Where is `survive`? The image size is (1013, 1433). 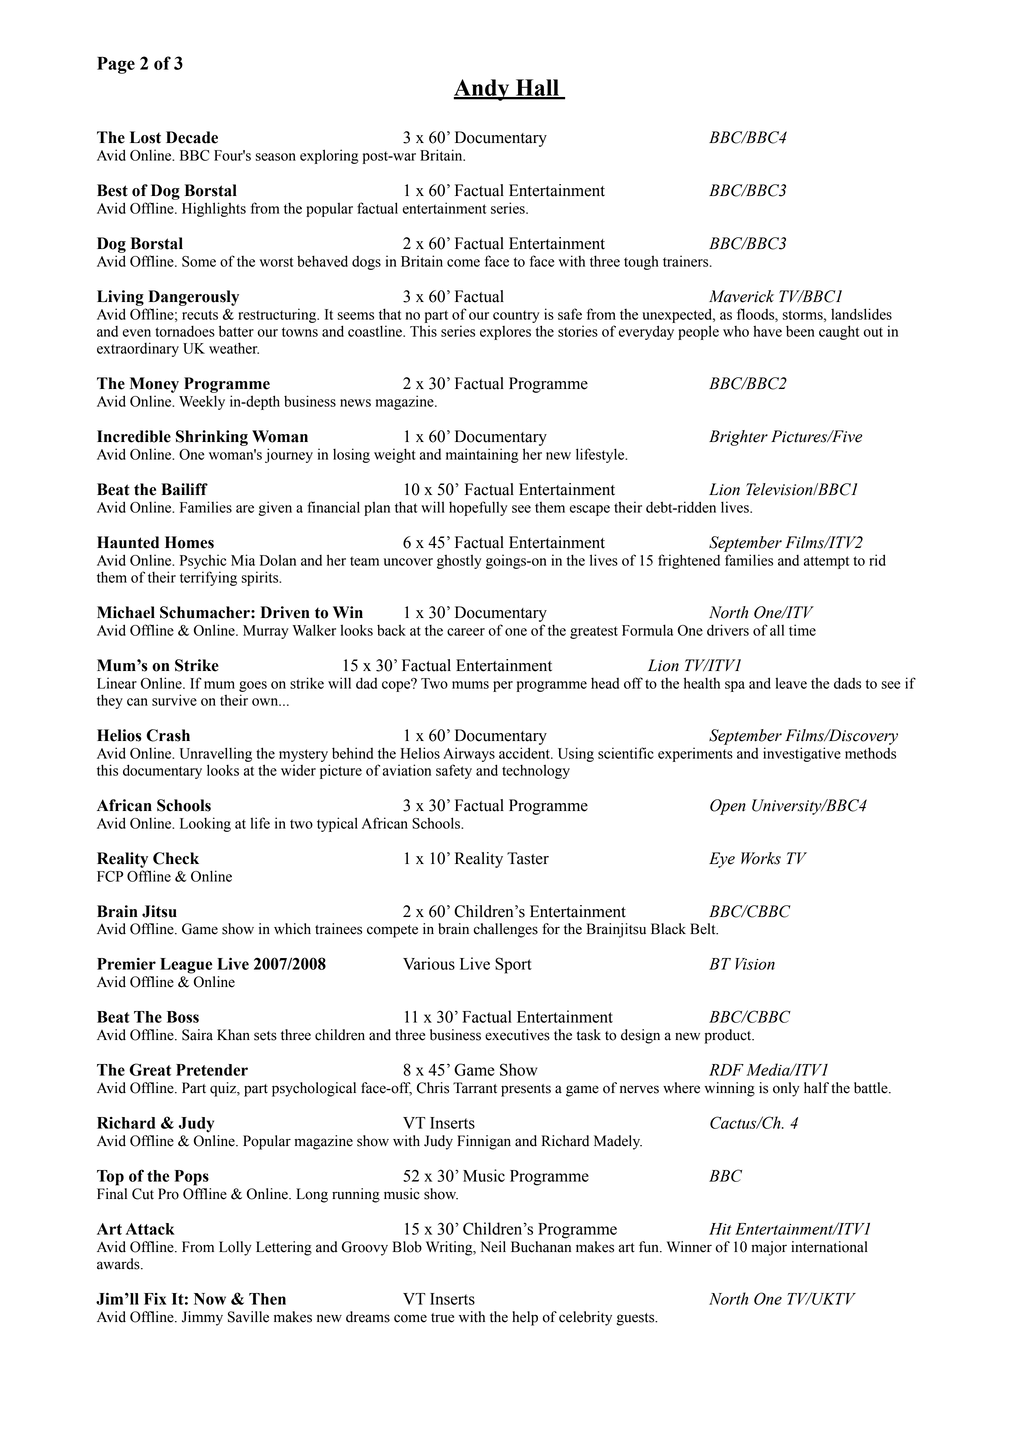 survive is located at coordinates (174, 700).
